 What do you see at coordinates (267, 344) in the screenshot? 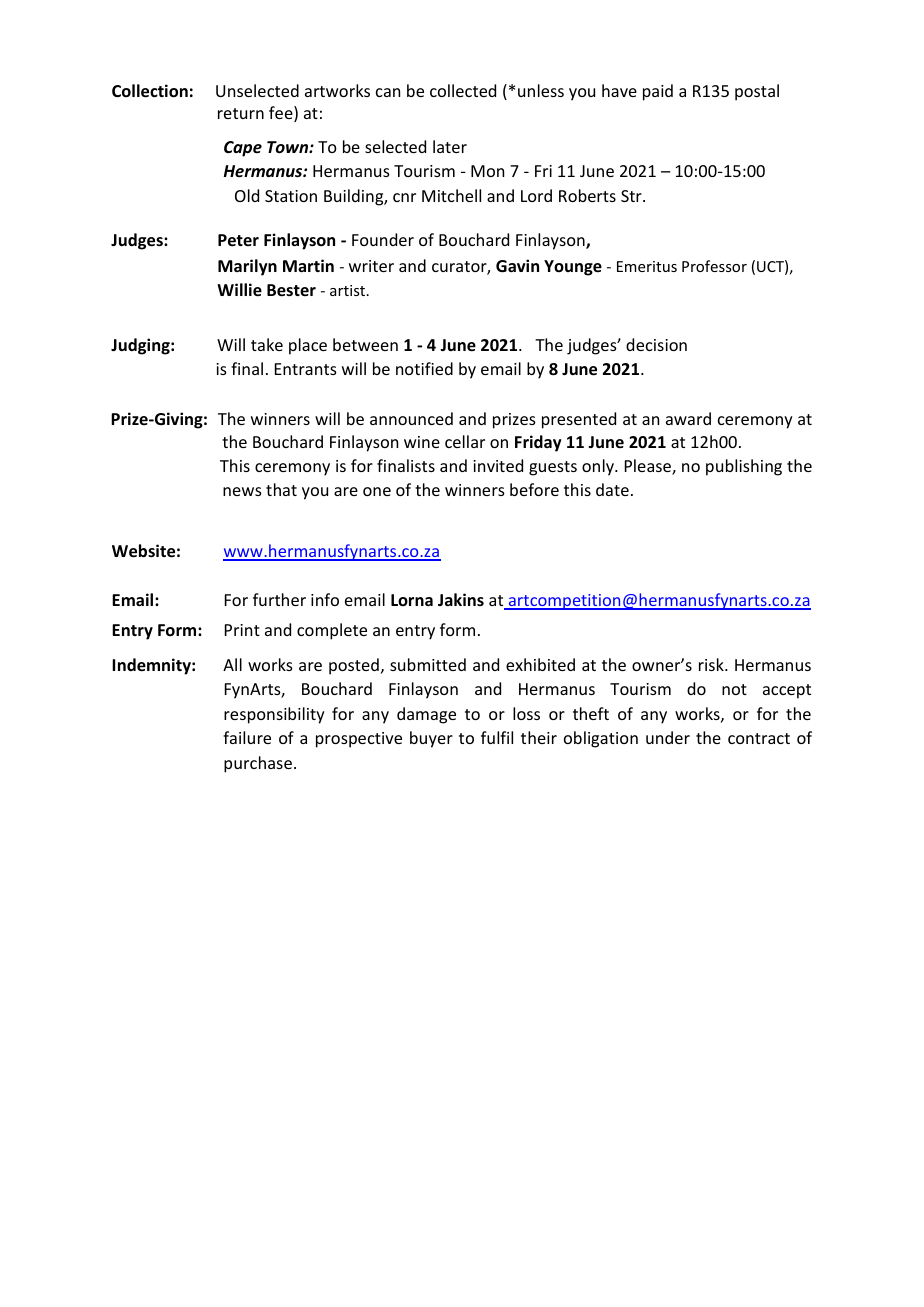
I see `take` at bounding box center [267, 344].
